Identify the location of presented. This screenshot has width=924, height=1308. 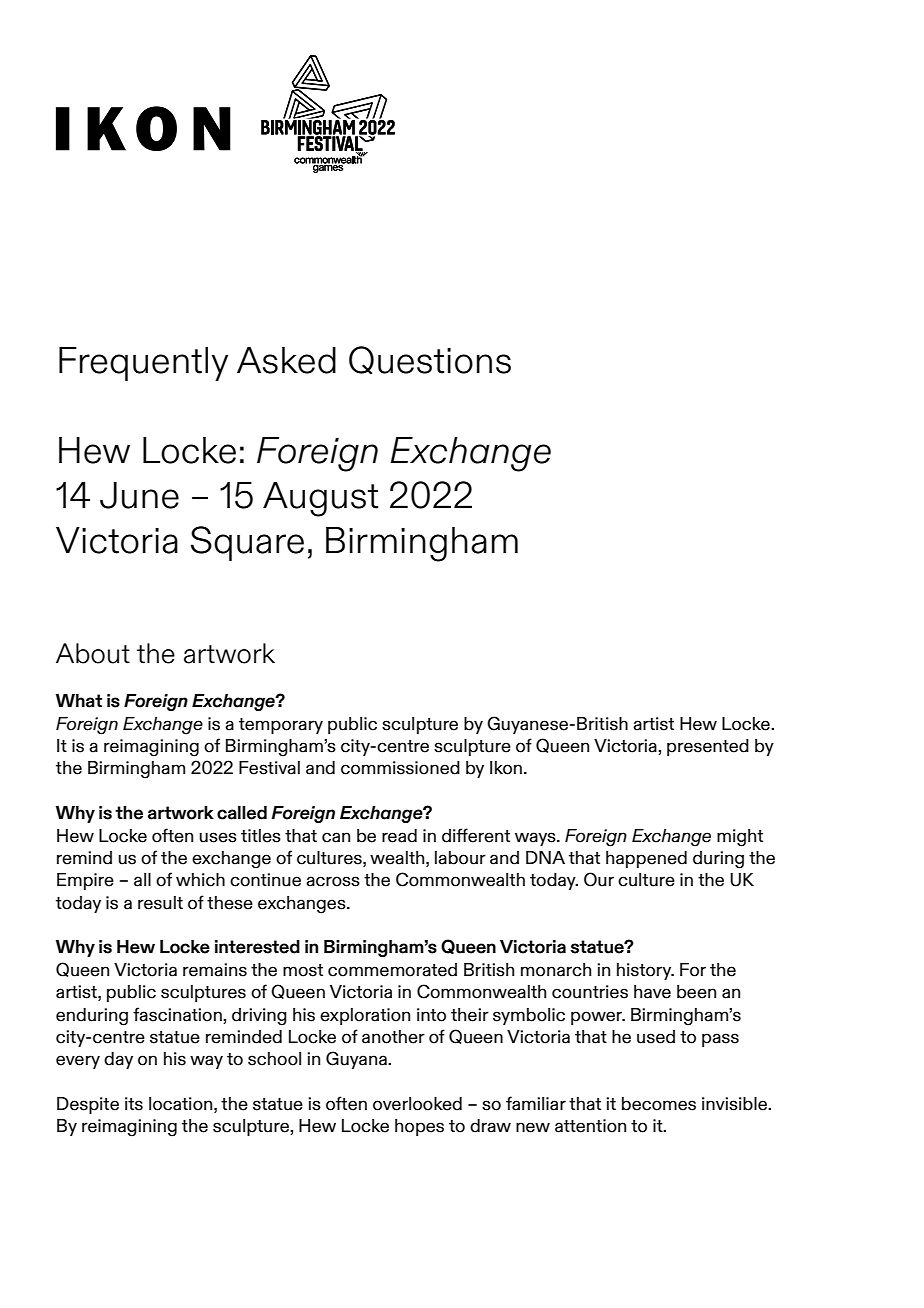
(708, 747).
